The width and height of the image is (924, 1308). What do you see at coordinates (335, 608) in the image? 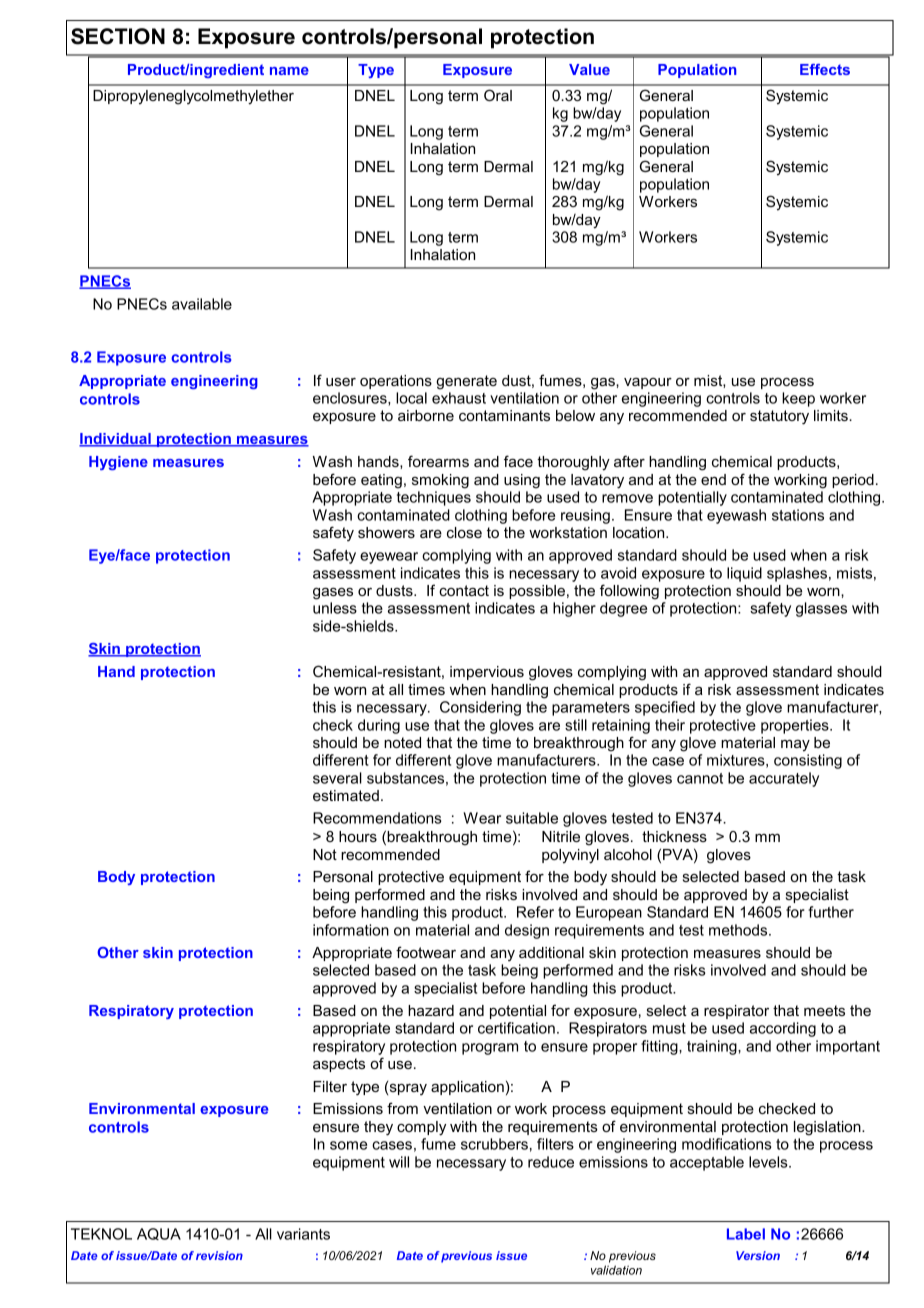
I see `unless` at bounding box center [335, 608].
